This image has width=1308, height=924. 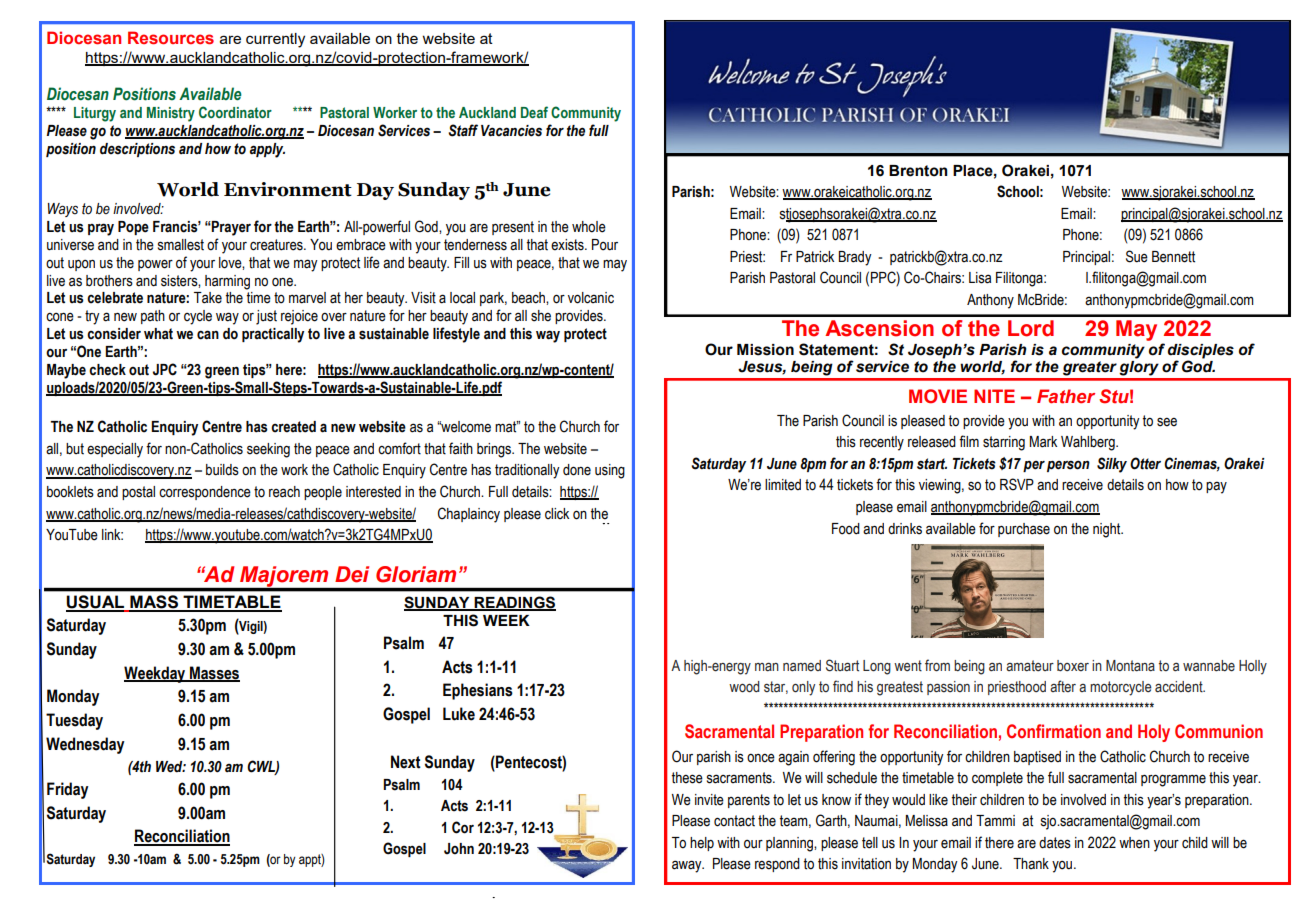 I want to click on builds, so click(x=222, y=470).
